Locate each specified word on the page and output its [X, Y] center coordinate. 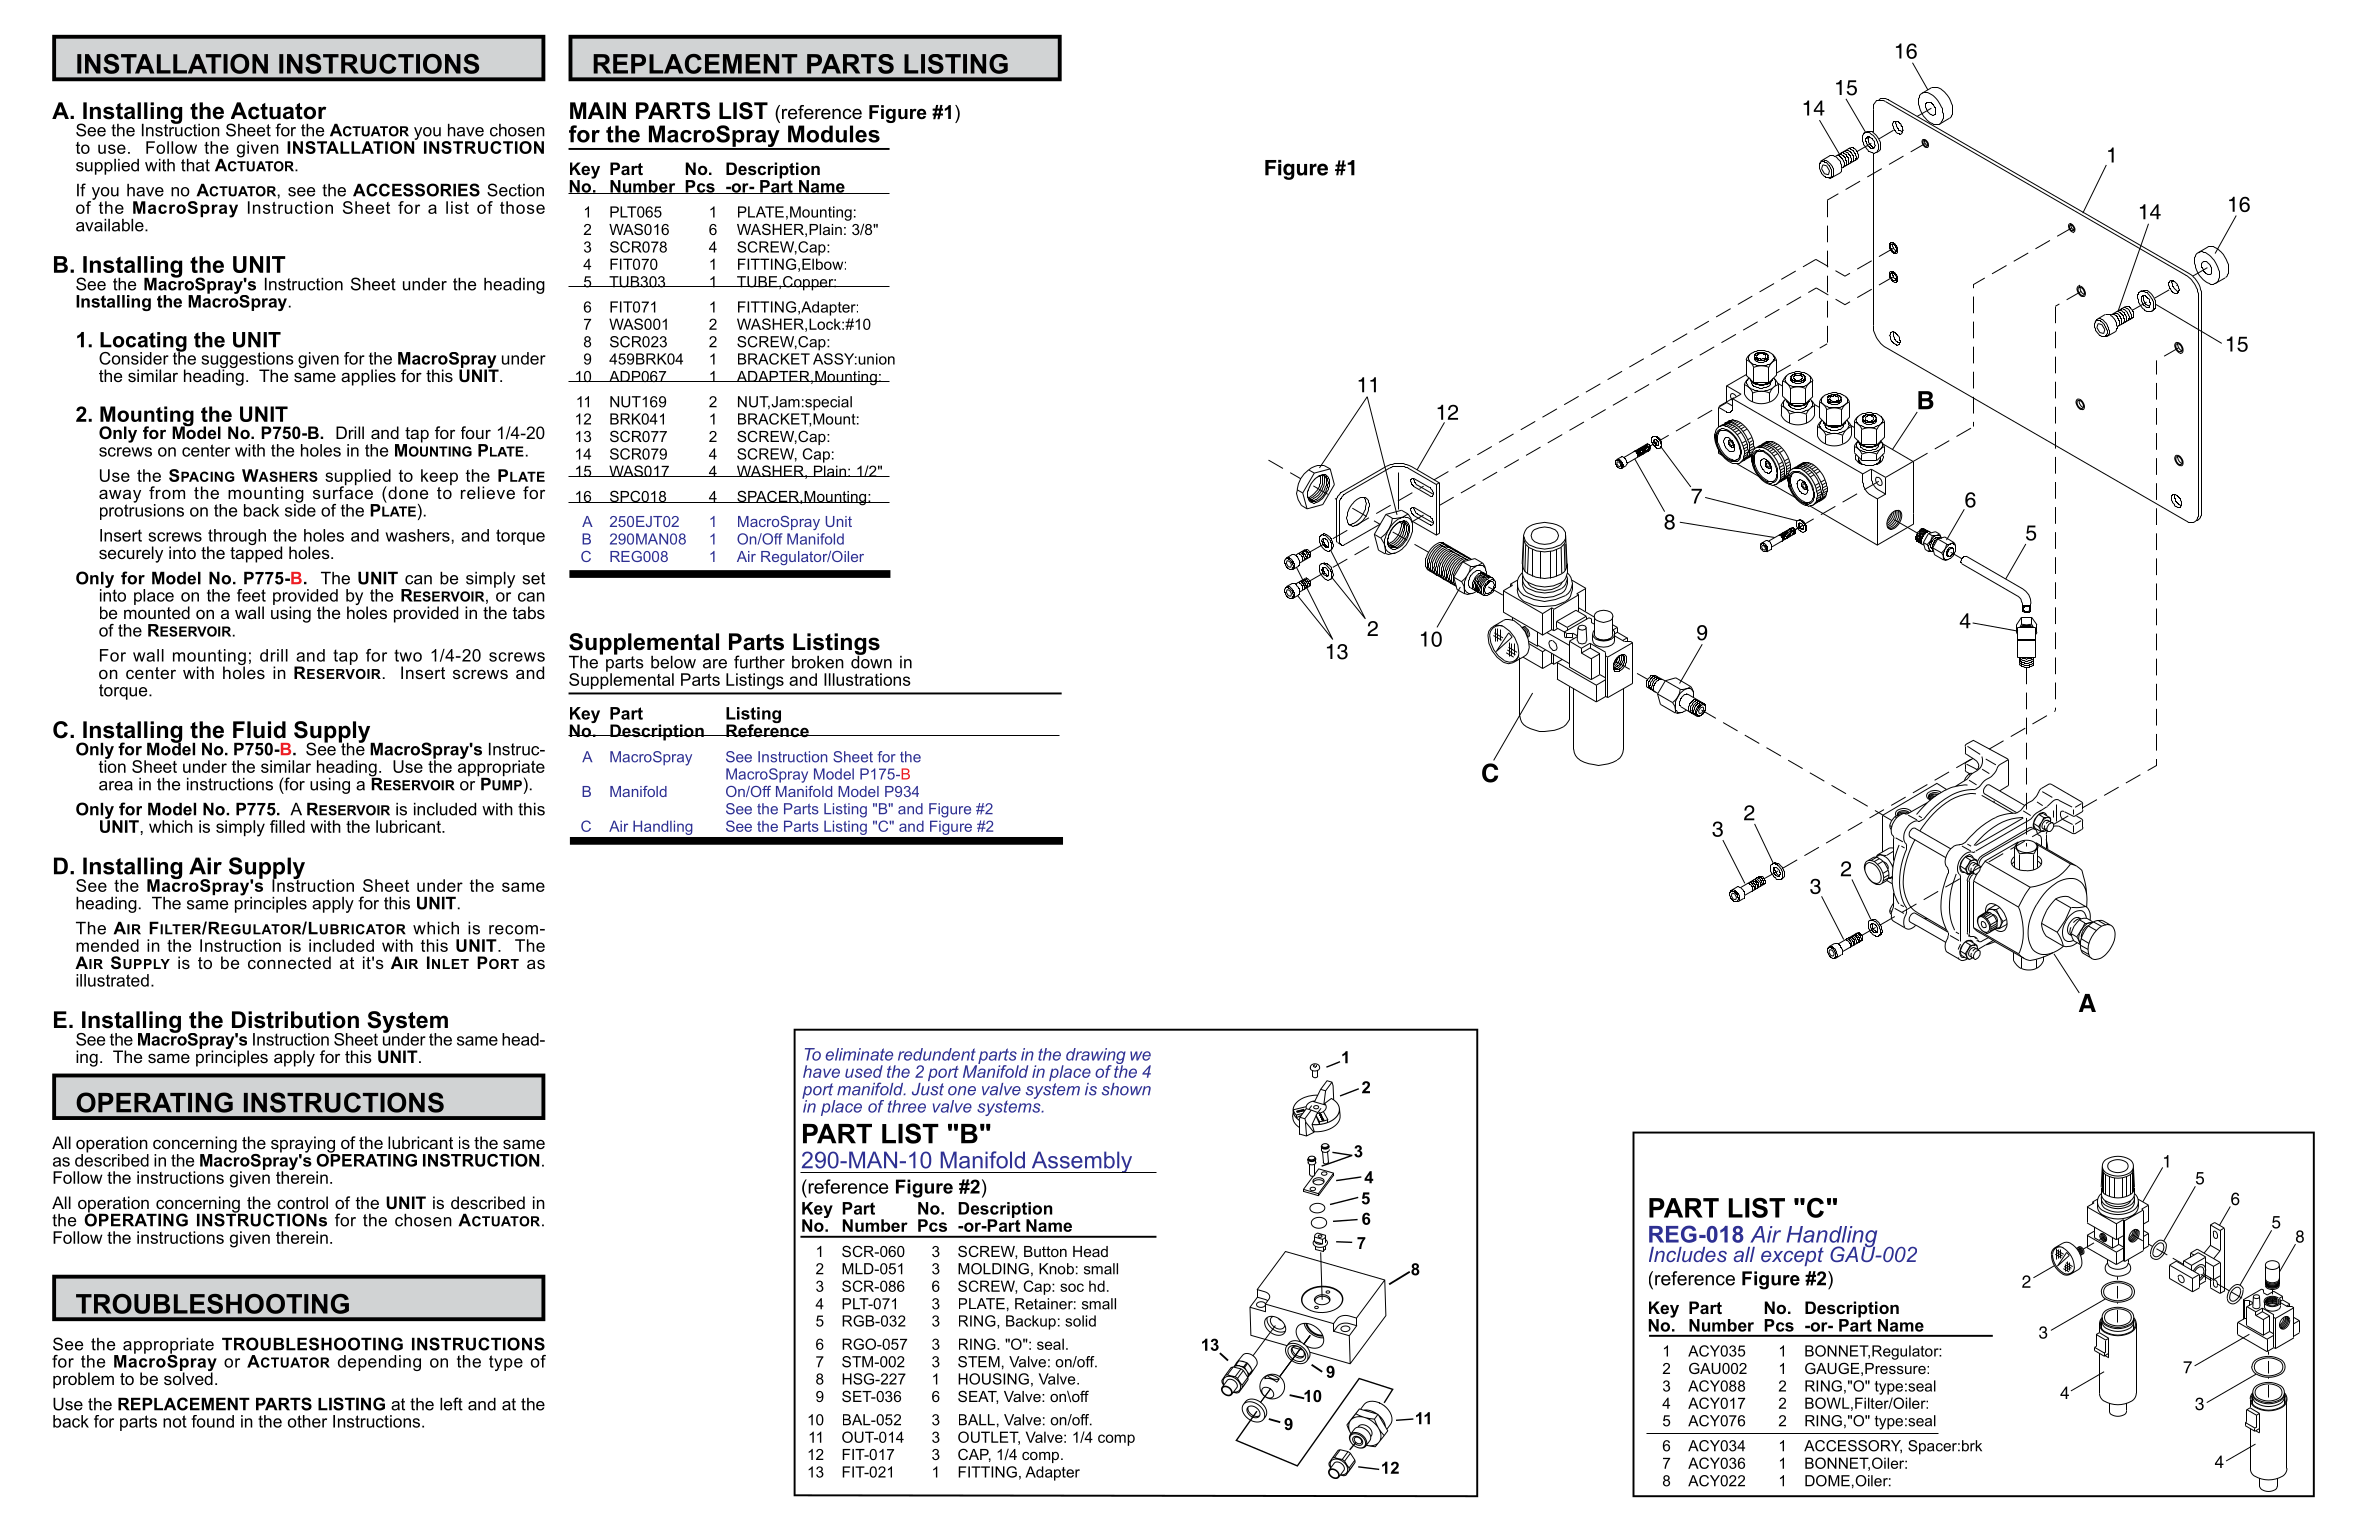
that [195, 165]
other [307, 1421]
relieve [488, 492]
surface [343, 491]
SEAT [978, 1397]
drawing [1096, 1057]
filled [287, 826]
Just [928, 1088]
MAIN [598, 110]
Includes [1688, 1254]
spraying [304, 1145]
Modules [834, 134]
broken [818, 662]
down [871, 661]
